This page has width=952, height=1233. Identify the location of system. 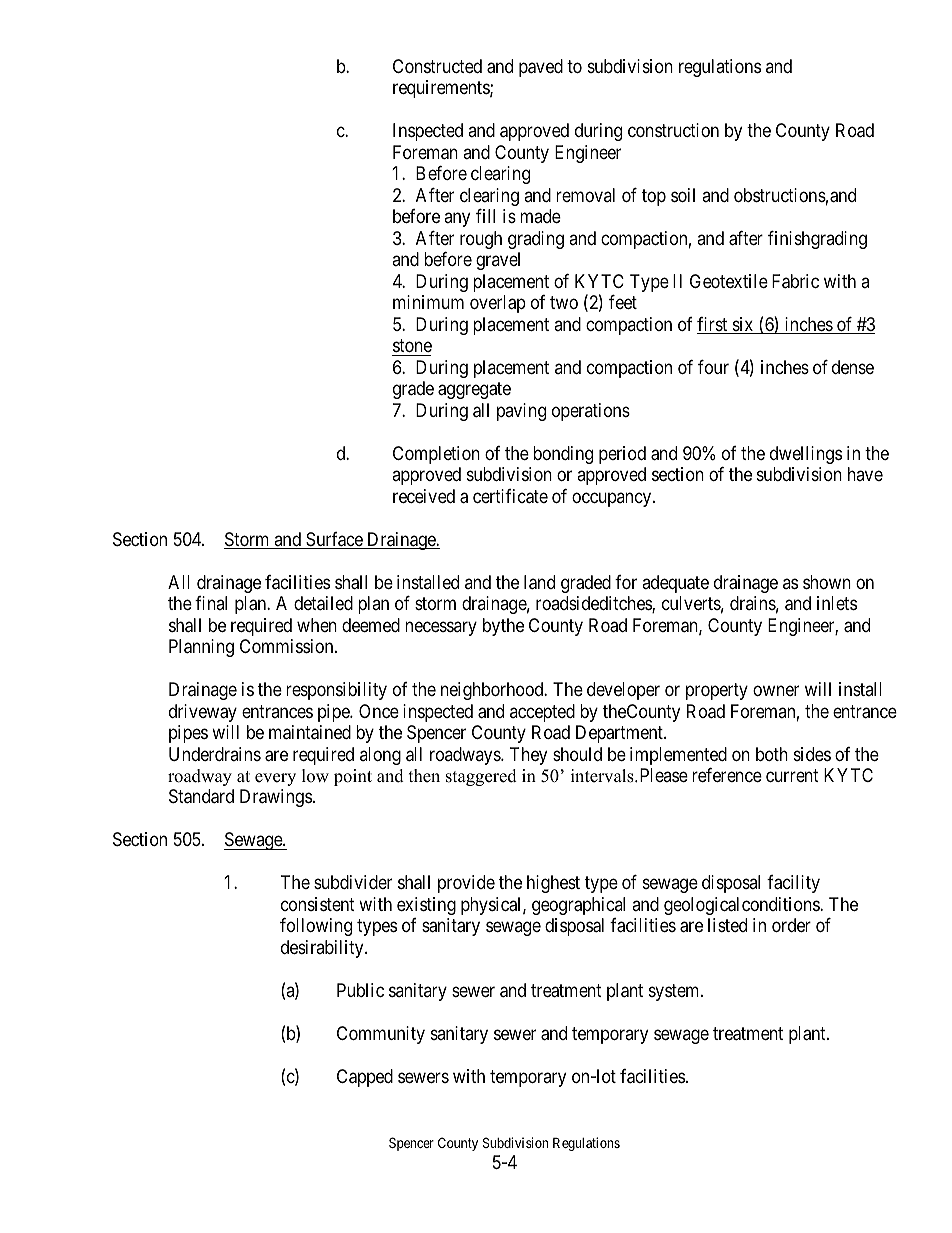
(675, 992).
